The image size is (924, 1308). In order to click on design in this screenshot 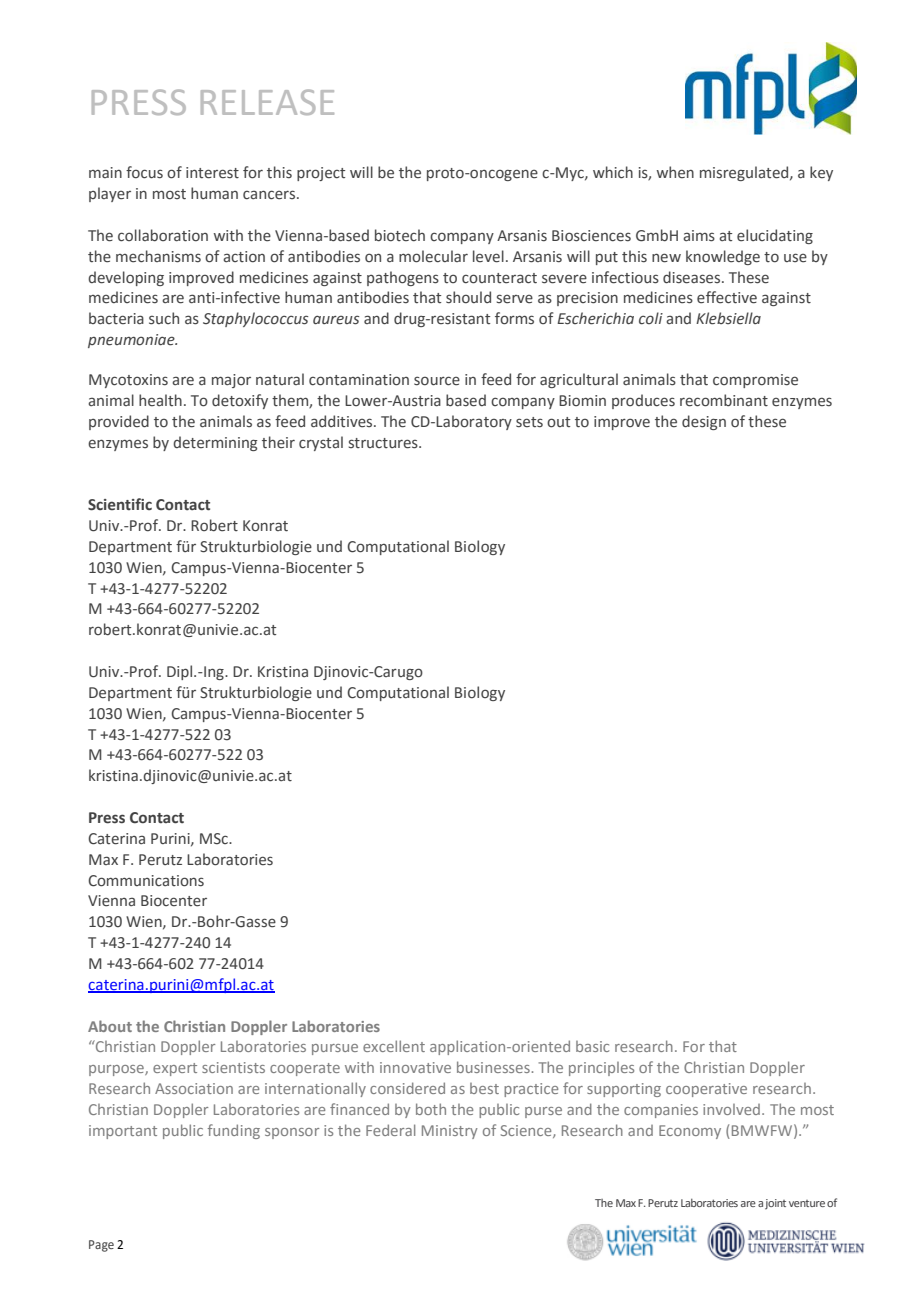, I will do `click(704, 422)`.
